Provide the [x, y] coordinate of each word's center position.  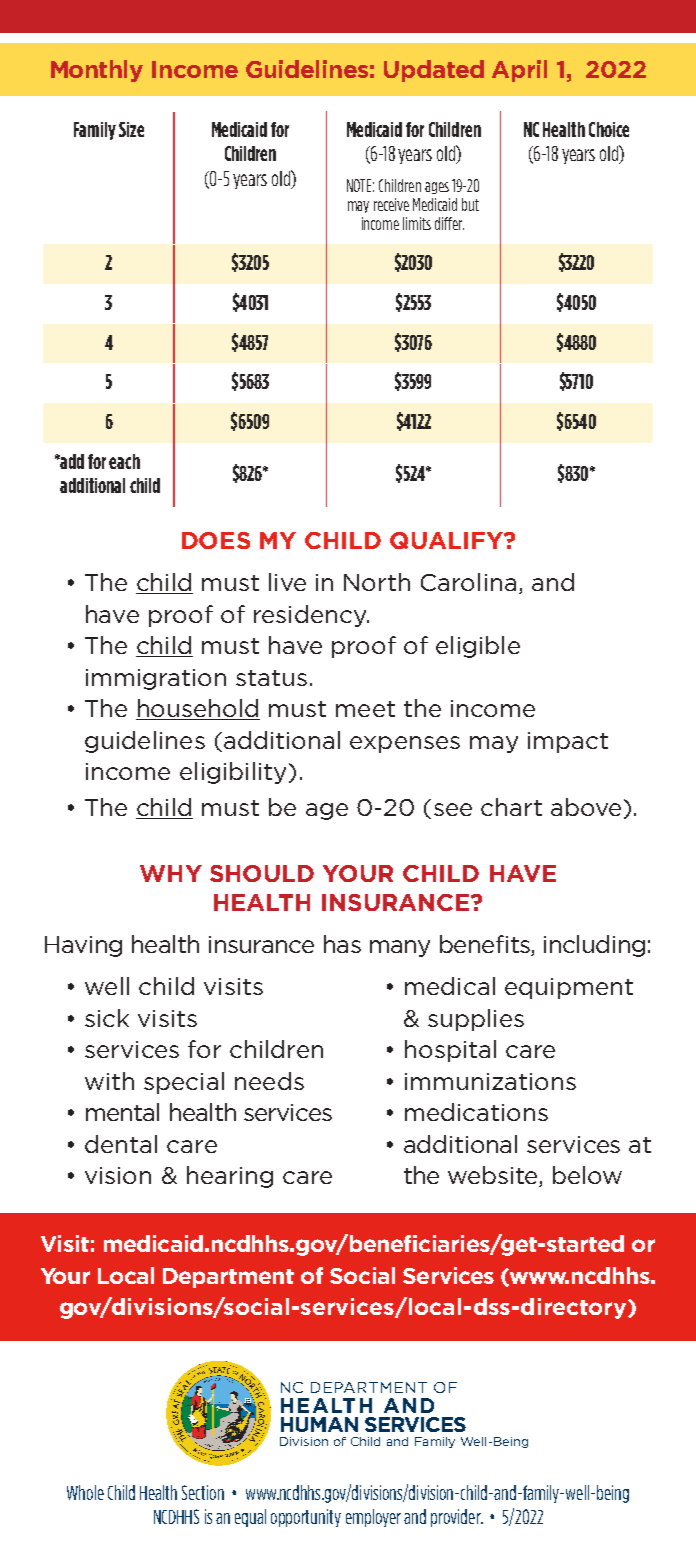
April [519, 71]
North [377, 582]
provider [457, 1518]
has [342, 944]
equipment [569, 988]
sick [107, 1018]
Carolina [468, 582]
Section [203, 1492]
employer [373, 1518]
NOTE [360, 185]
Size [131, 129]
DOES [216, 540]
